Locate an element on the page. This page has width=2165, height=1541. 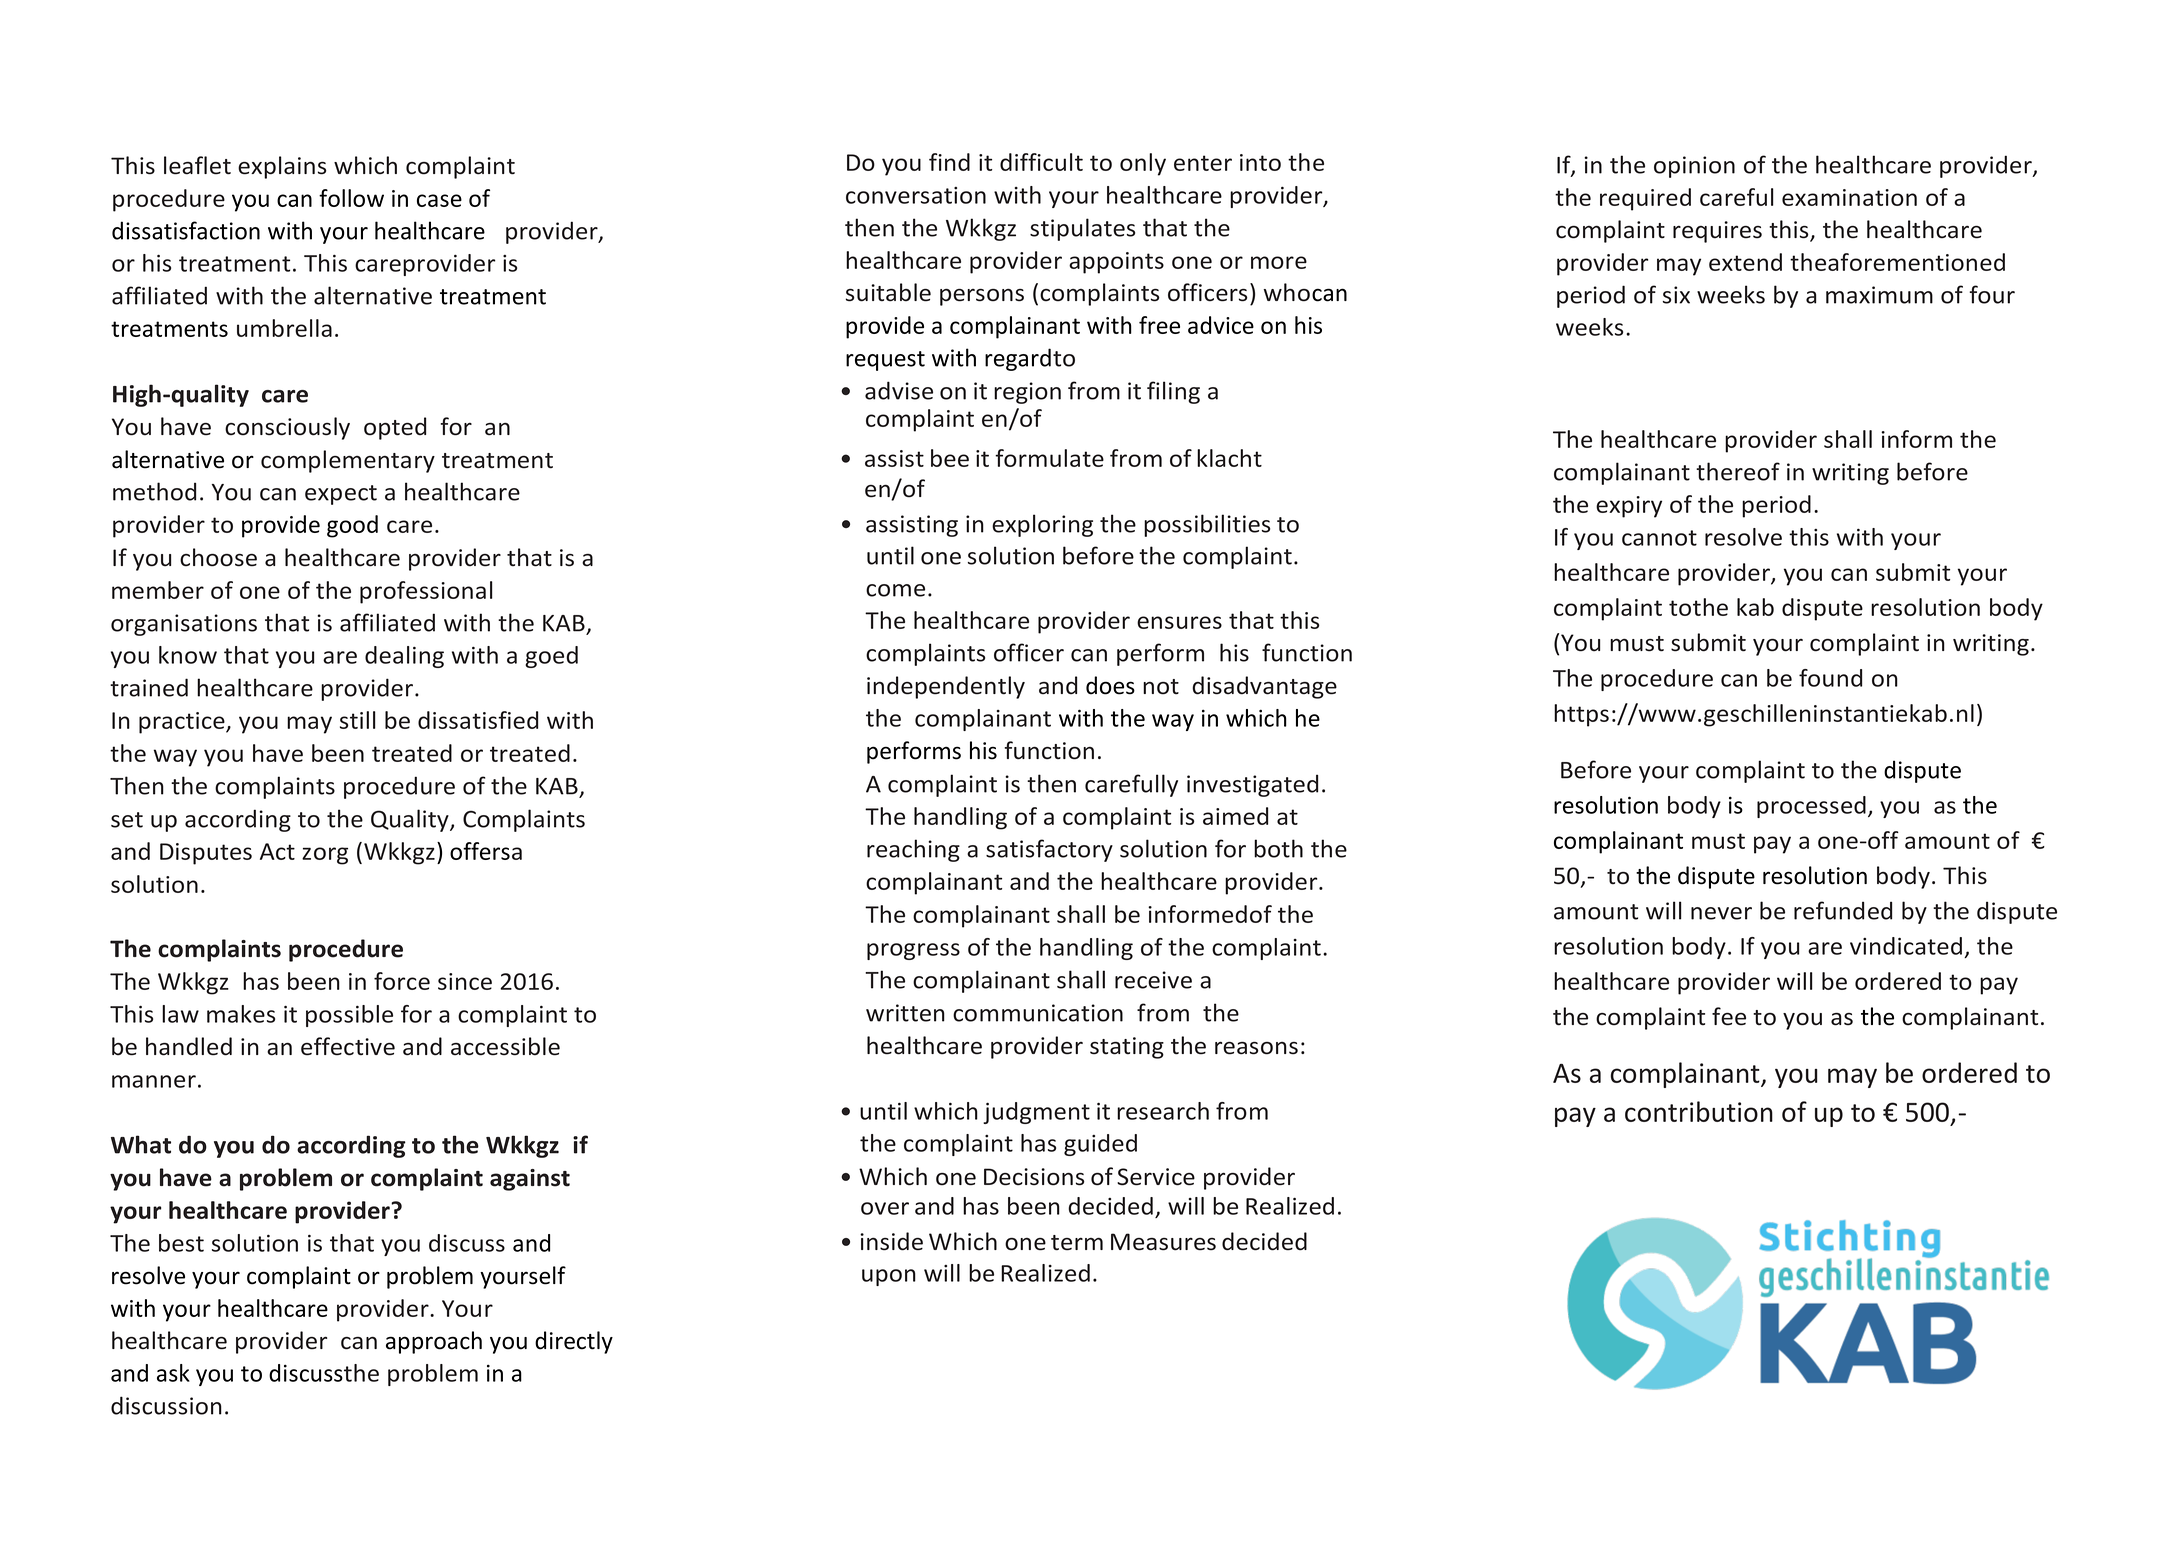
processed is located at coordinates (1811, 807).
